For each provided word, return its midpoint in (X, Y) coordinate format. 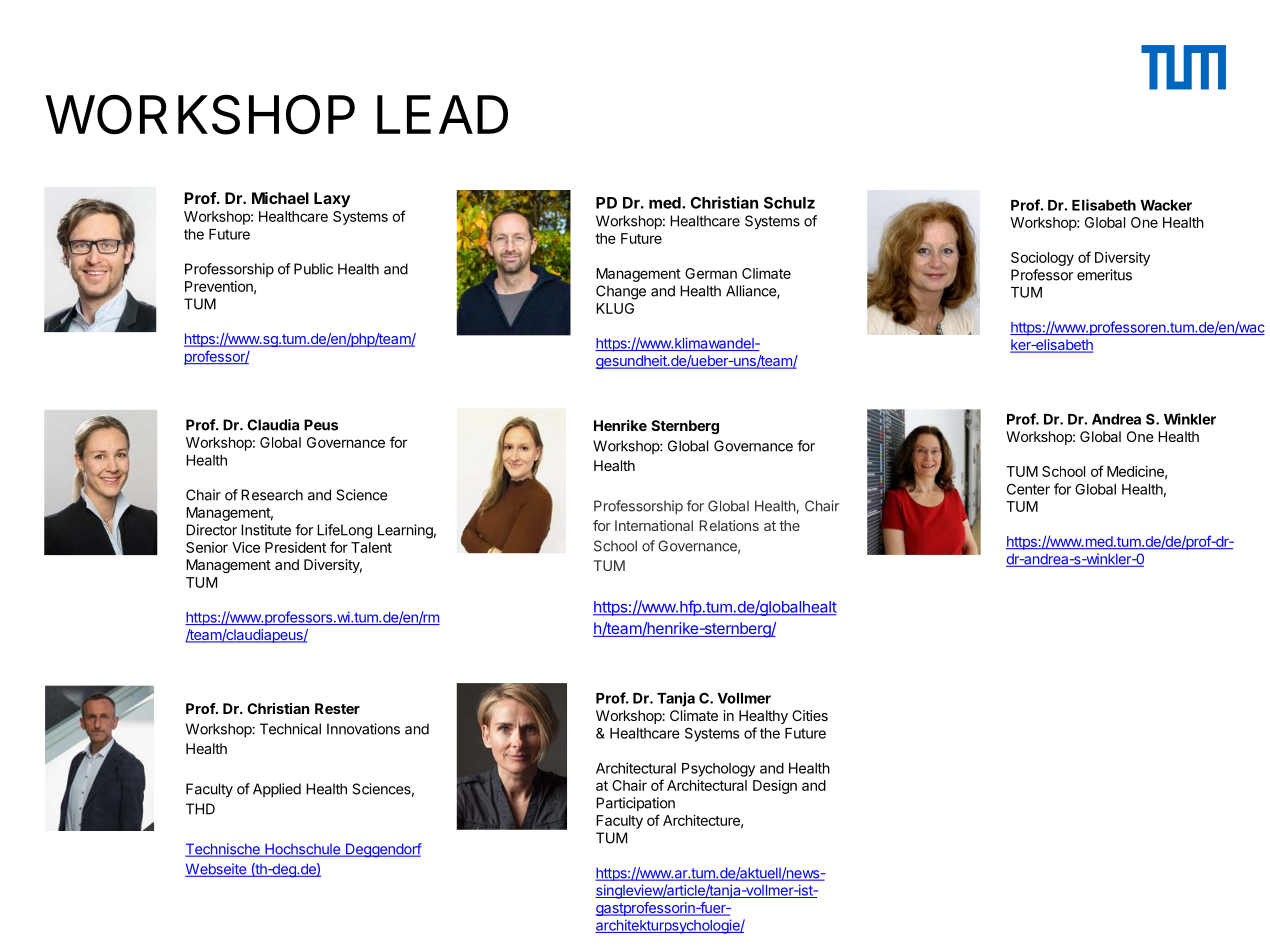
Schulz (789, 203)
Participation (635, 804)
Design (775, 787)
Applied (277, 790)
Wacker (1166, 205)
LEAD (442, 114)
